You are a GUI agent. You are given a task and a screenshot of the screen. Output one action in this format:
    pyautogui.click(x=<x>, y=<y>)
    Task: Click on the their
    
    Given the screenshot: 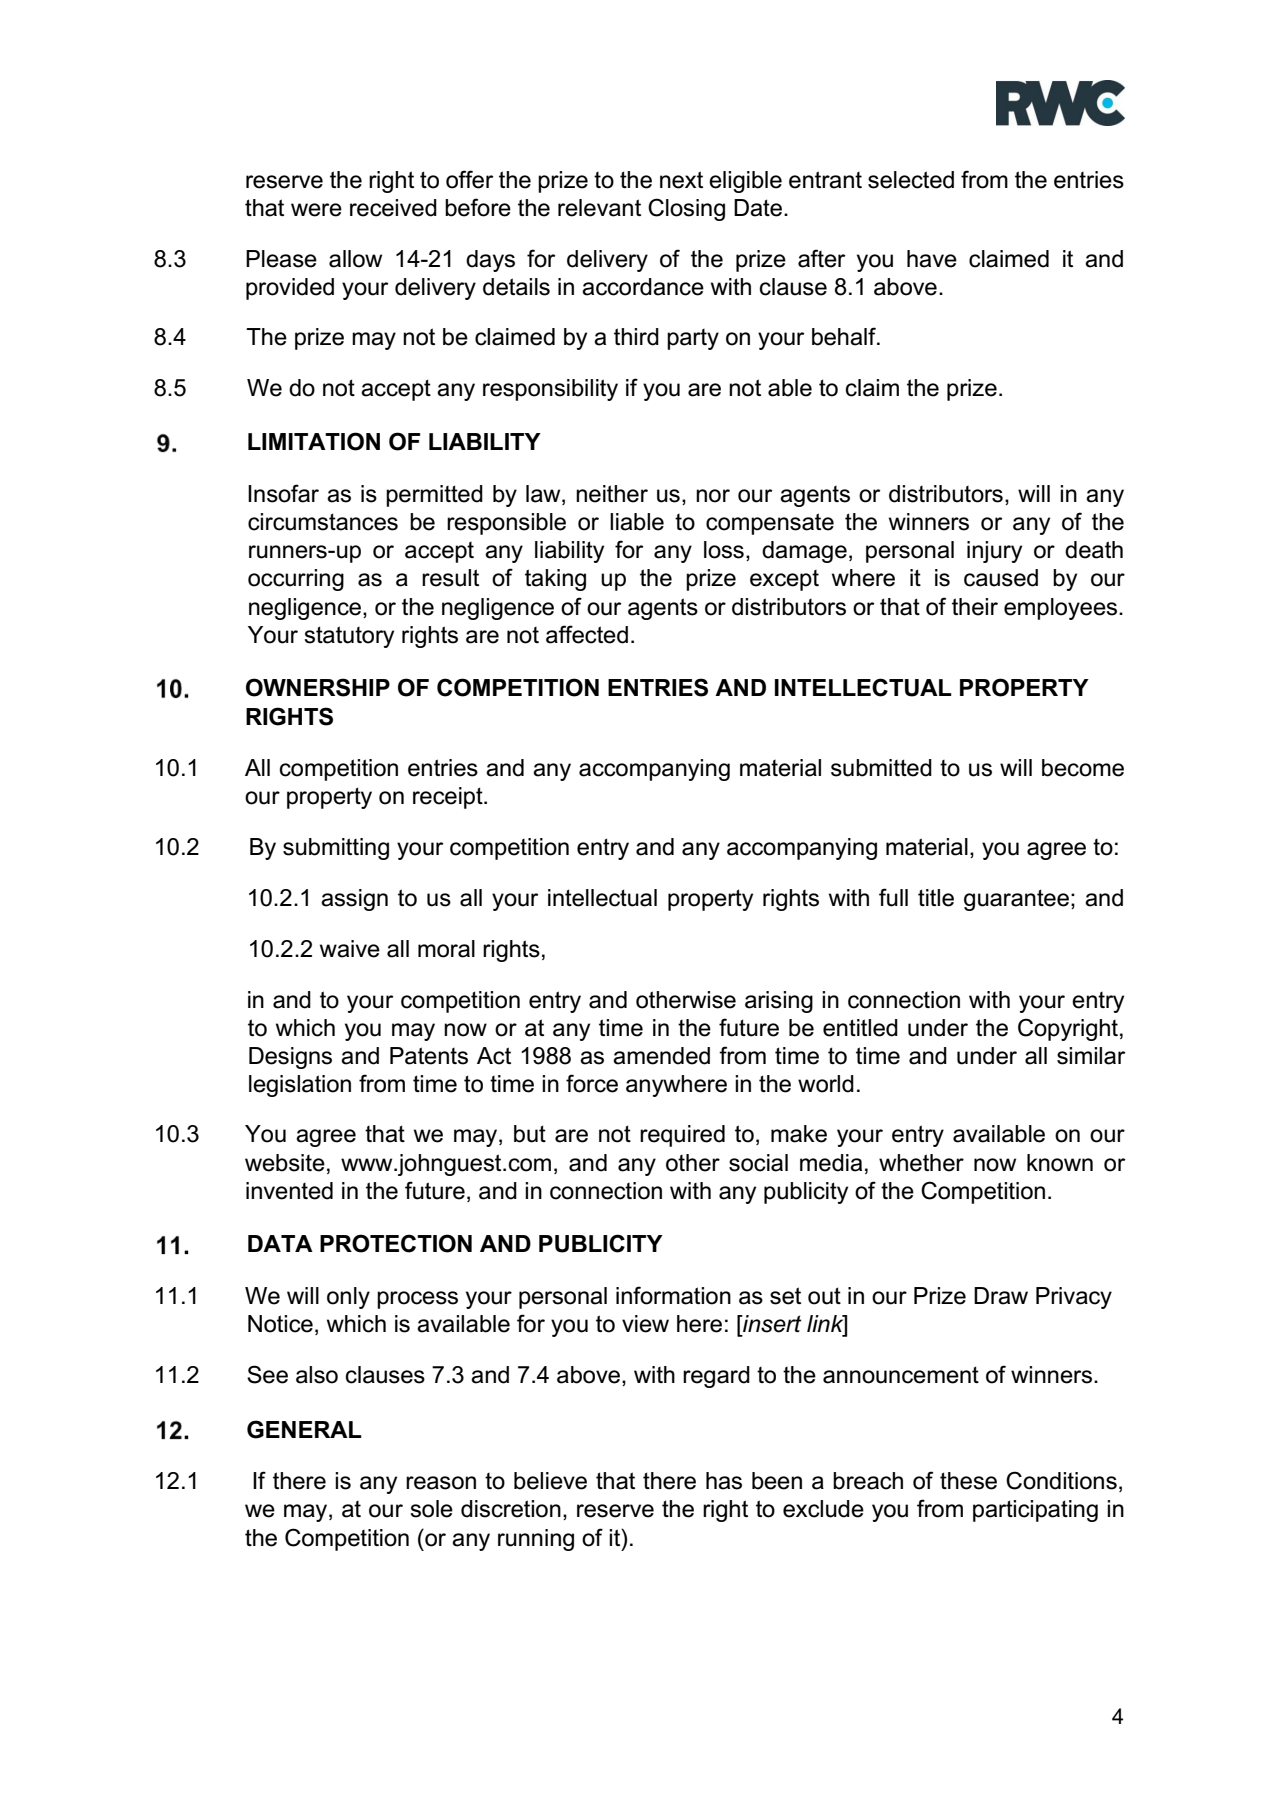 What is the action you would take?
    pyautogui.click(x=975, y=607)
